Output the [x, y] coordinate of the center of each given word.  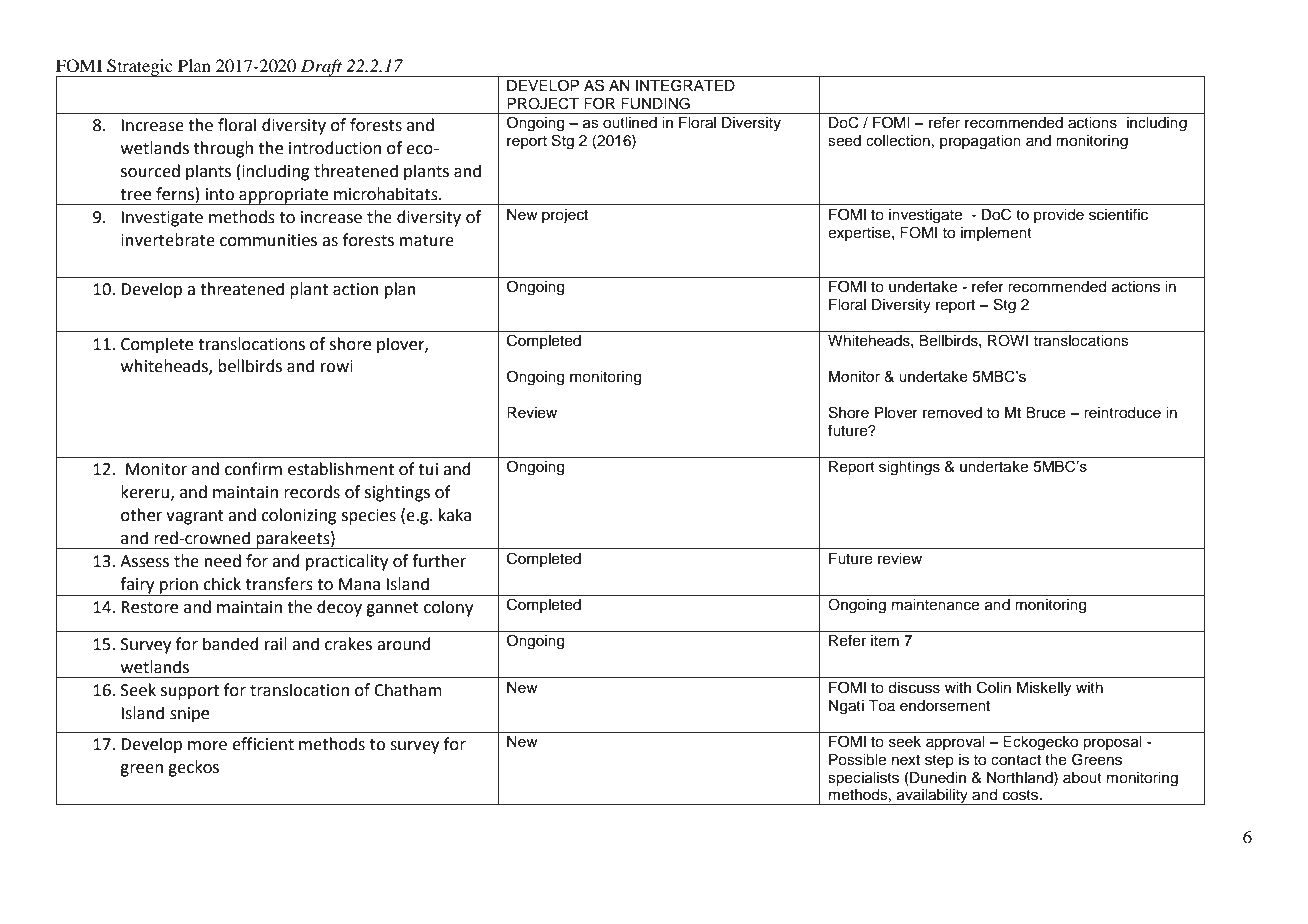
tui [428, 469]
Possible [857, 760]
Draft [322, 68]
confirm [253, 469]
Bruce [1046, 413]
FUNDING [655, 103]
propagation [980, 142]
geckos [193, 768]
